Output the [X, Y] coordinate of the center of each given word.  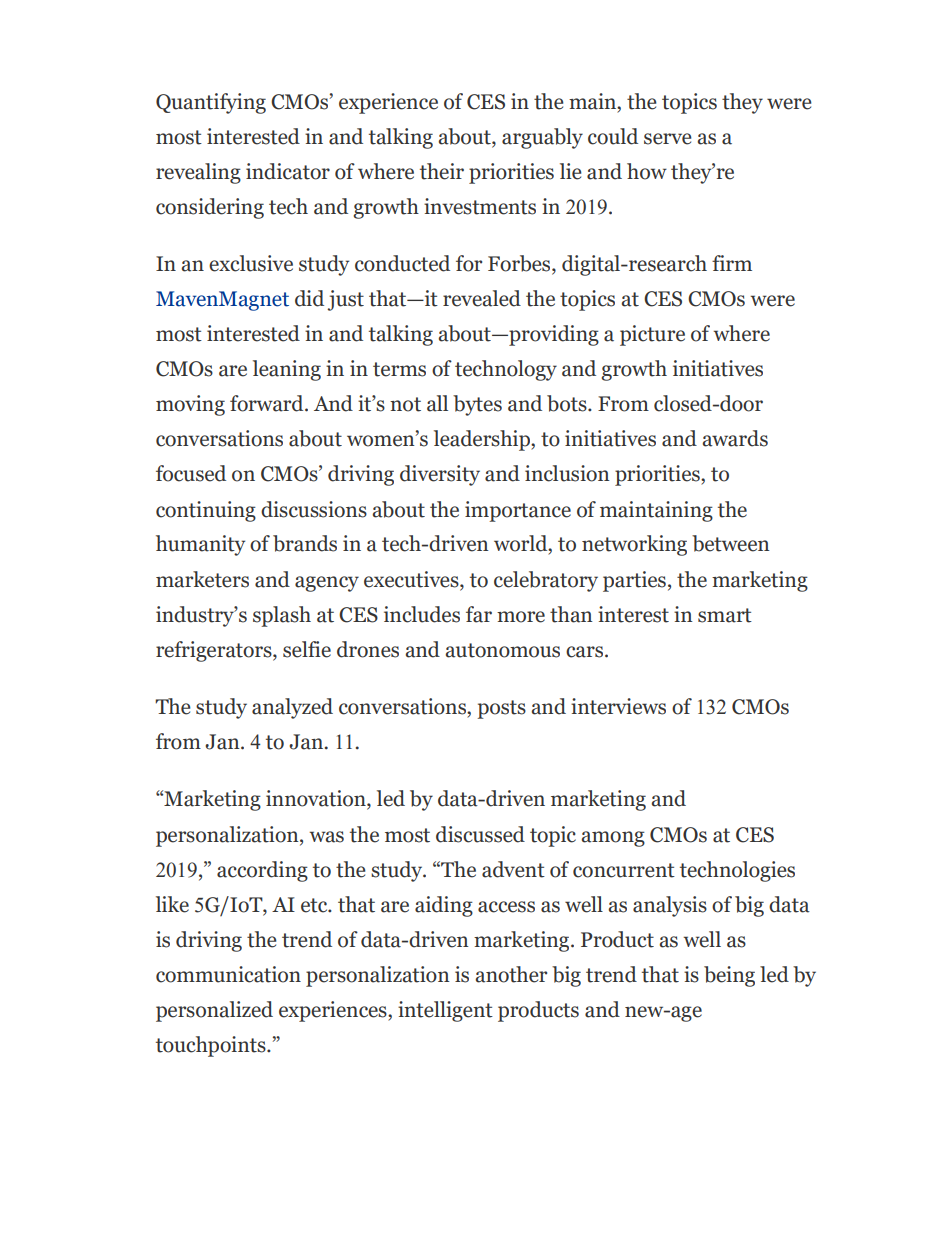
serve [668, 139]
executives [412, 579]
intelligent [445, 1011]
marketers [202, 579]
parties [634, 581]
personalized [214, 1011]
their [442, 171]
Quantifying [211, 103]
